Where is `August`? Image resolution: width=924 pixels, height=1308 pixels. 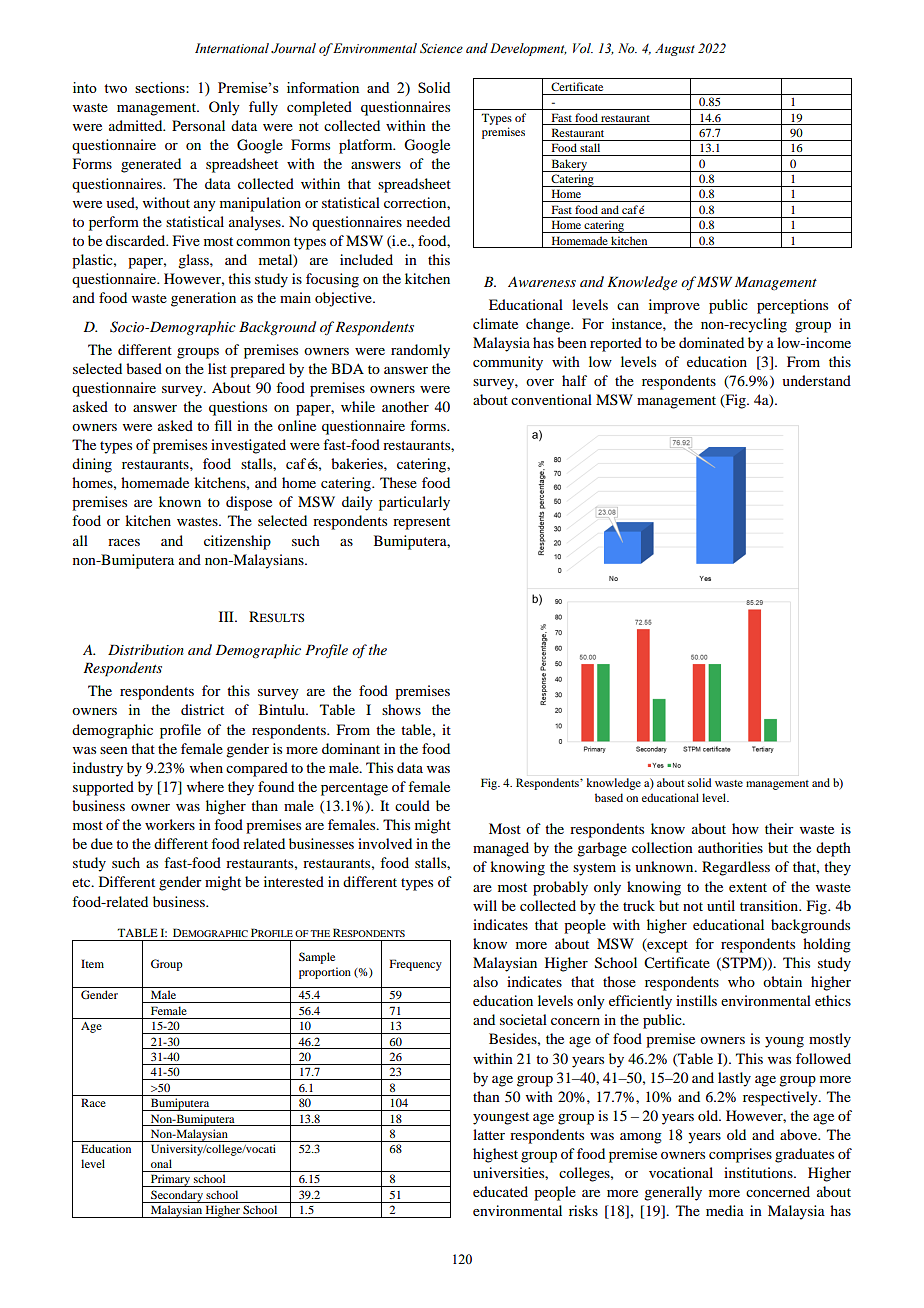
August is located at coordinates (675, 49).
